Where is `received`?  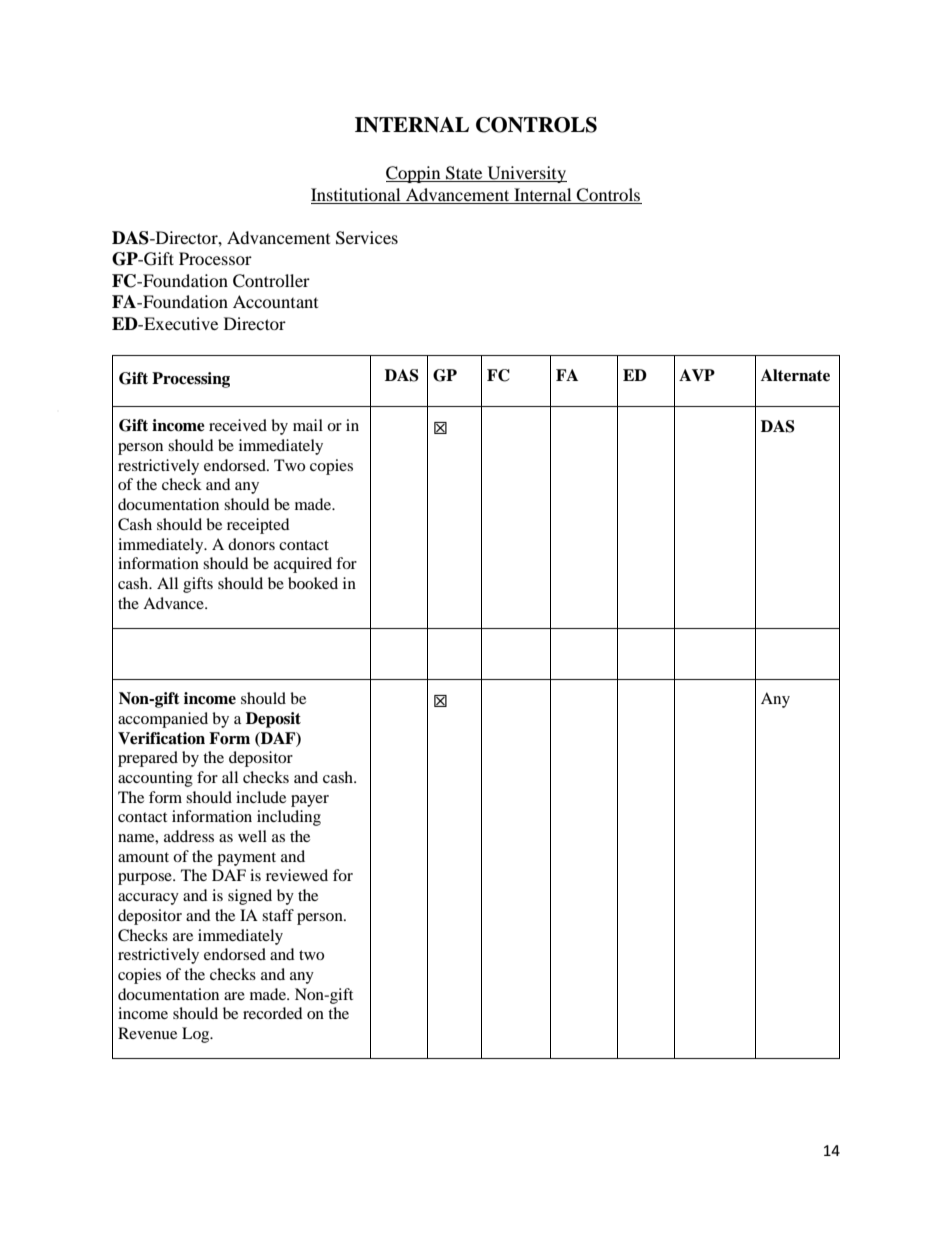
received is located at coordinates (238, 425).
